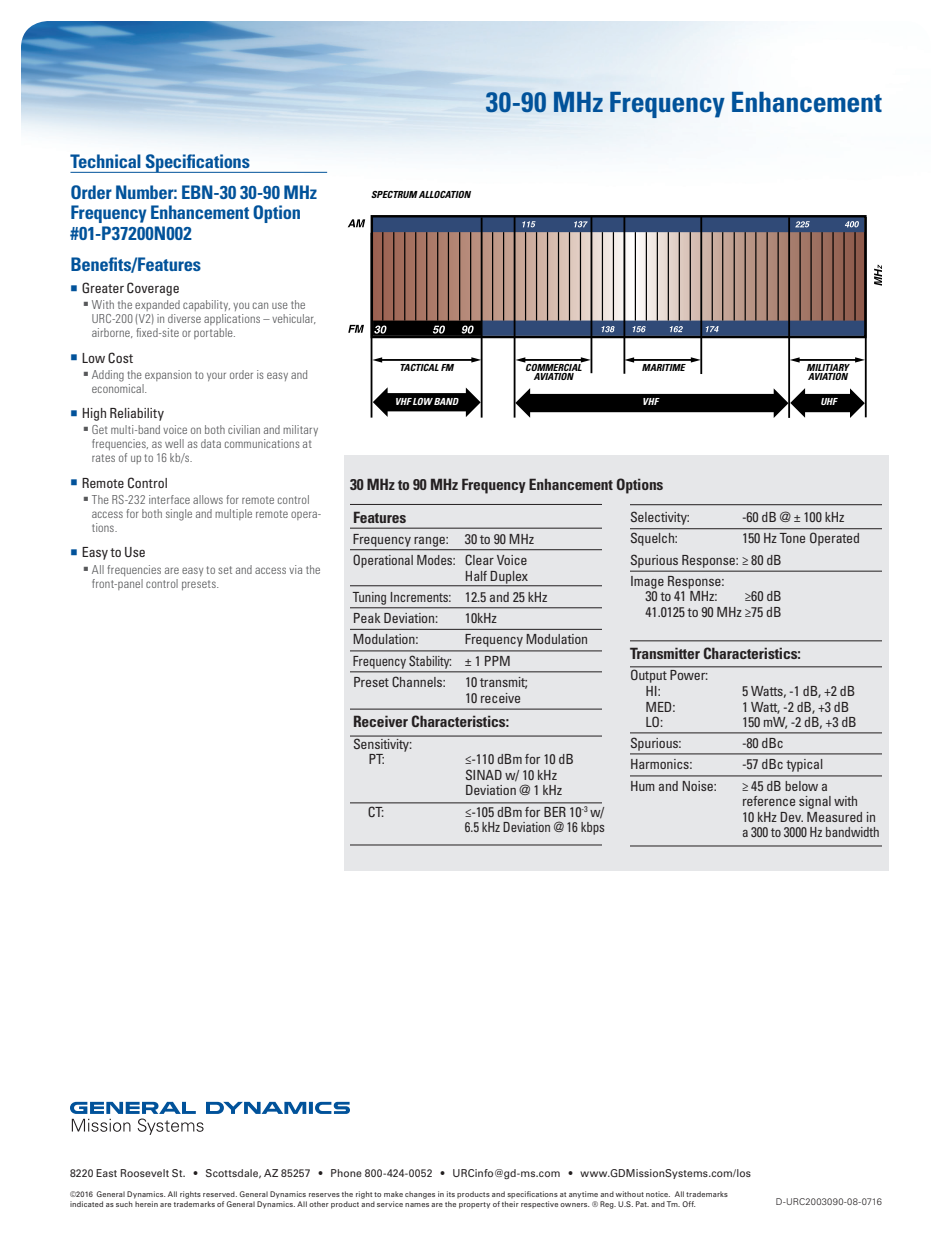 The width and height of the screenshot is (952, 1233). What do you see at coordinates (105, 161) in the screenshot?
I see `Technical` at bounding box center [105, 161].
